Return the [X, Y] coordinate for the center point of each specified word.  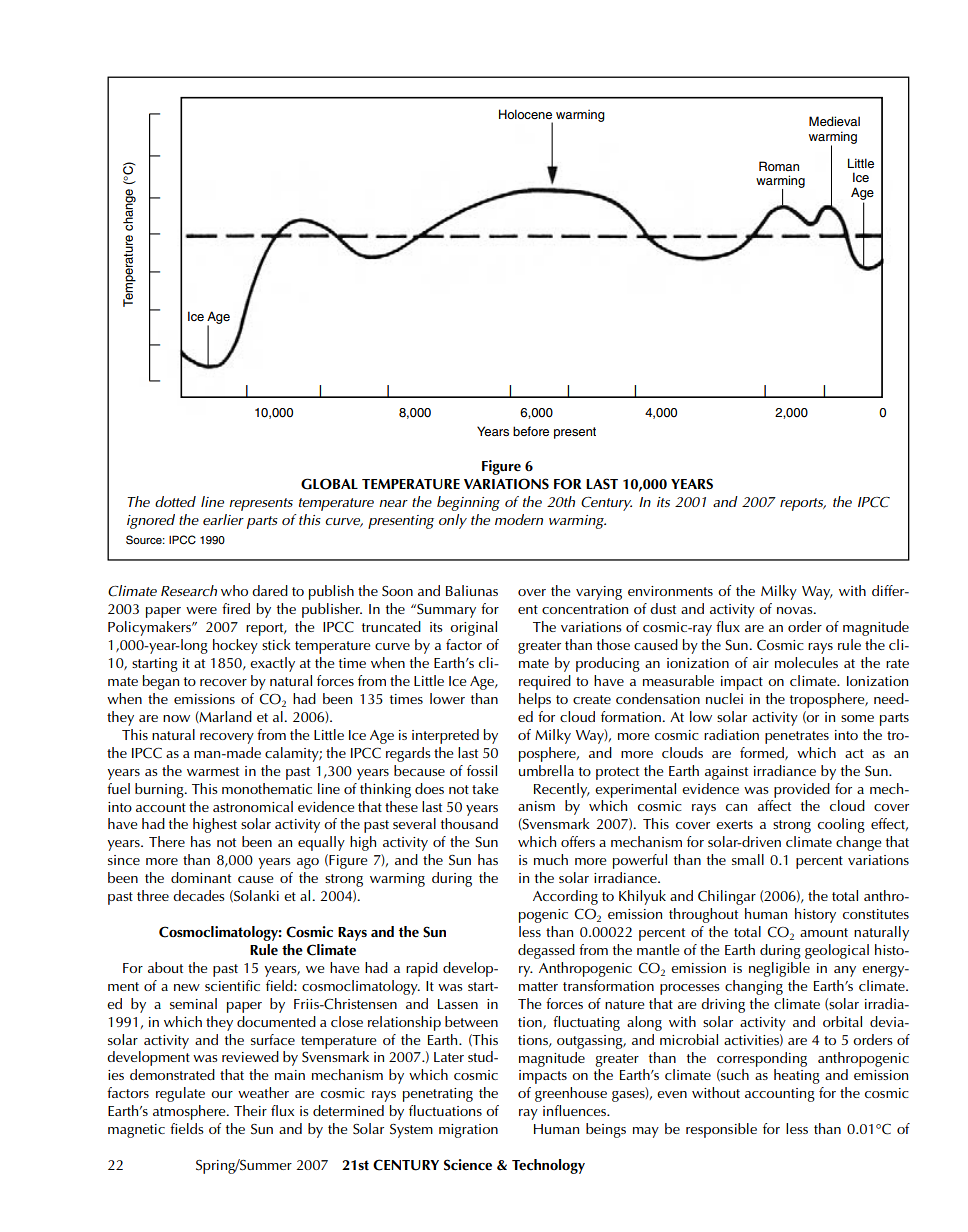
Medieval [834, 121]
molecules [806, 662]
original [473, 628]
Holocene [525, 114]
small [748, 859]
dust [663, 608]
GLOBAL [329, 484]
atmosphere [190, 1112]
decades [199, 895]
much [551, 859]
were [201, 610]
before [531, 431]
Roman [779, 166]
